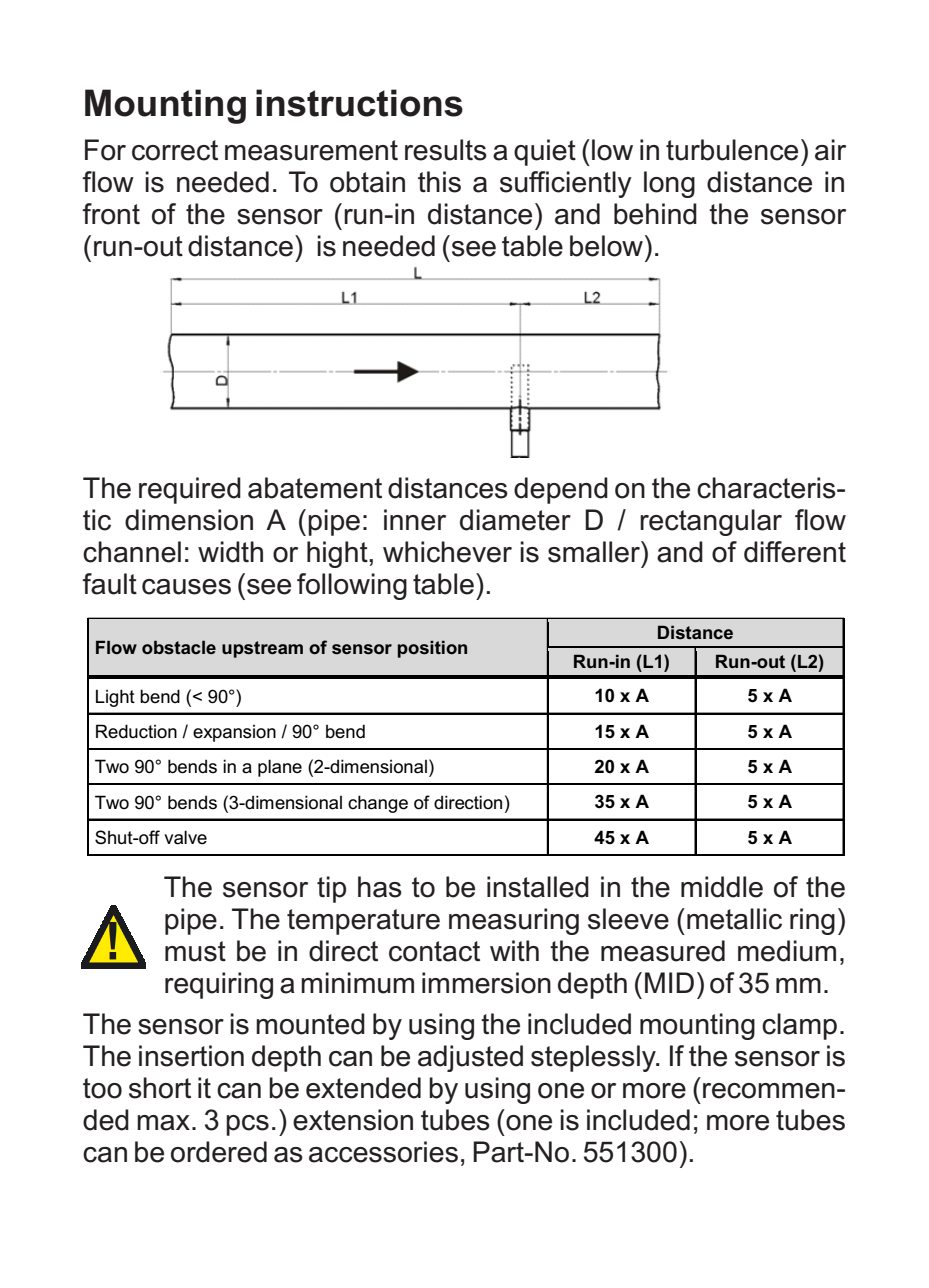  Describe the element at coordinates (434, 951) in the image. I see `contact` at that location.
